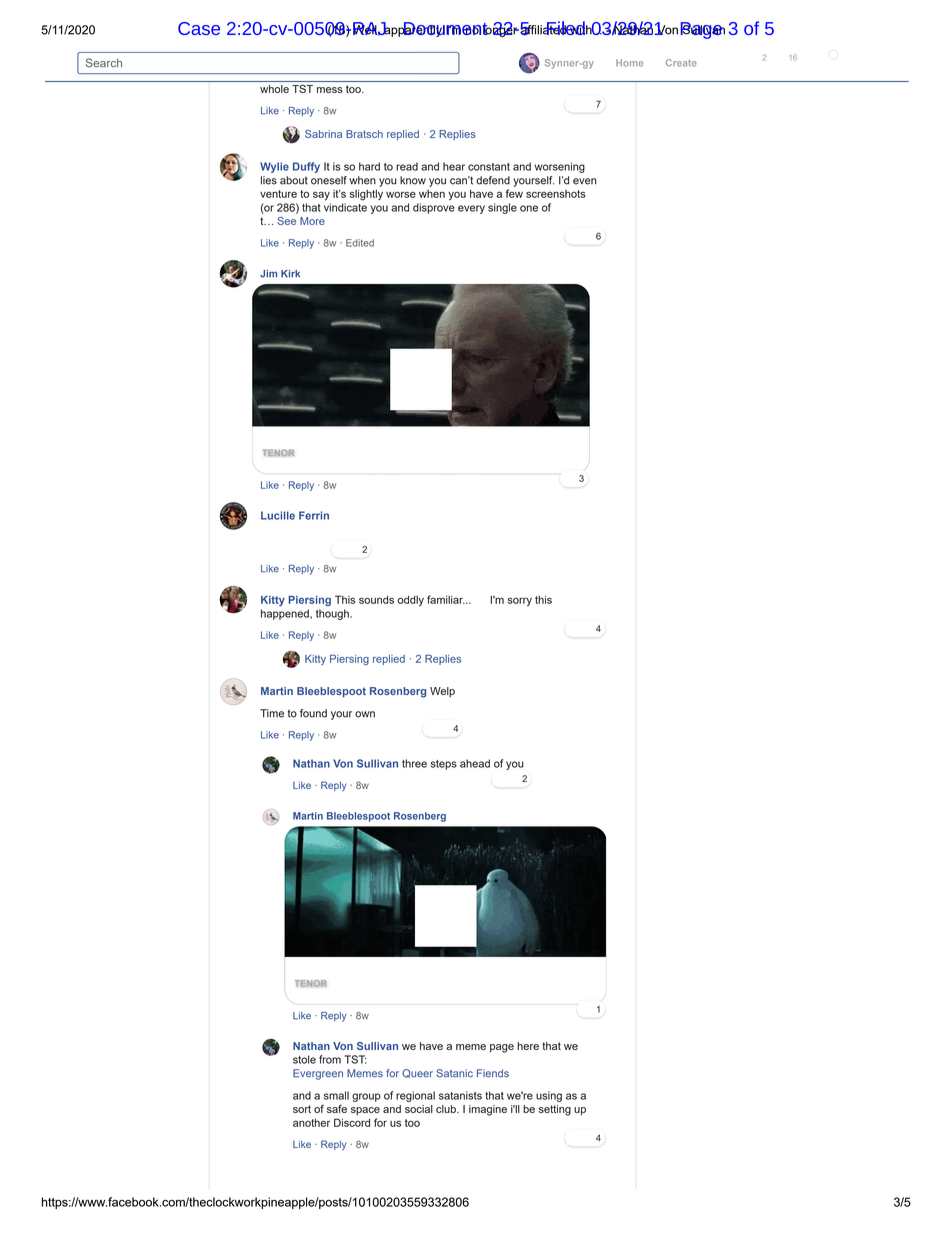 This screenshot has height=1233, width=952. What do you see at coordinates (415, 1096) in the screenshot?
I see `regional` at bounding box center [415, 1096].
